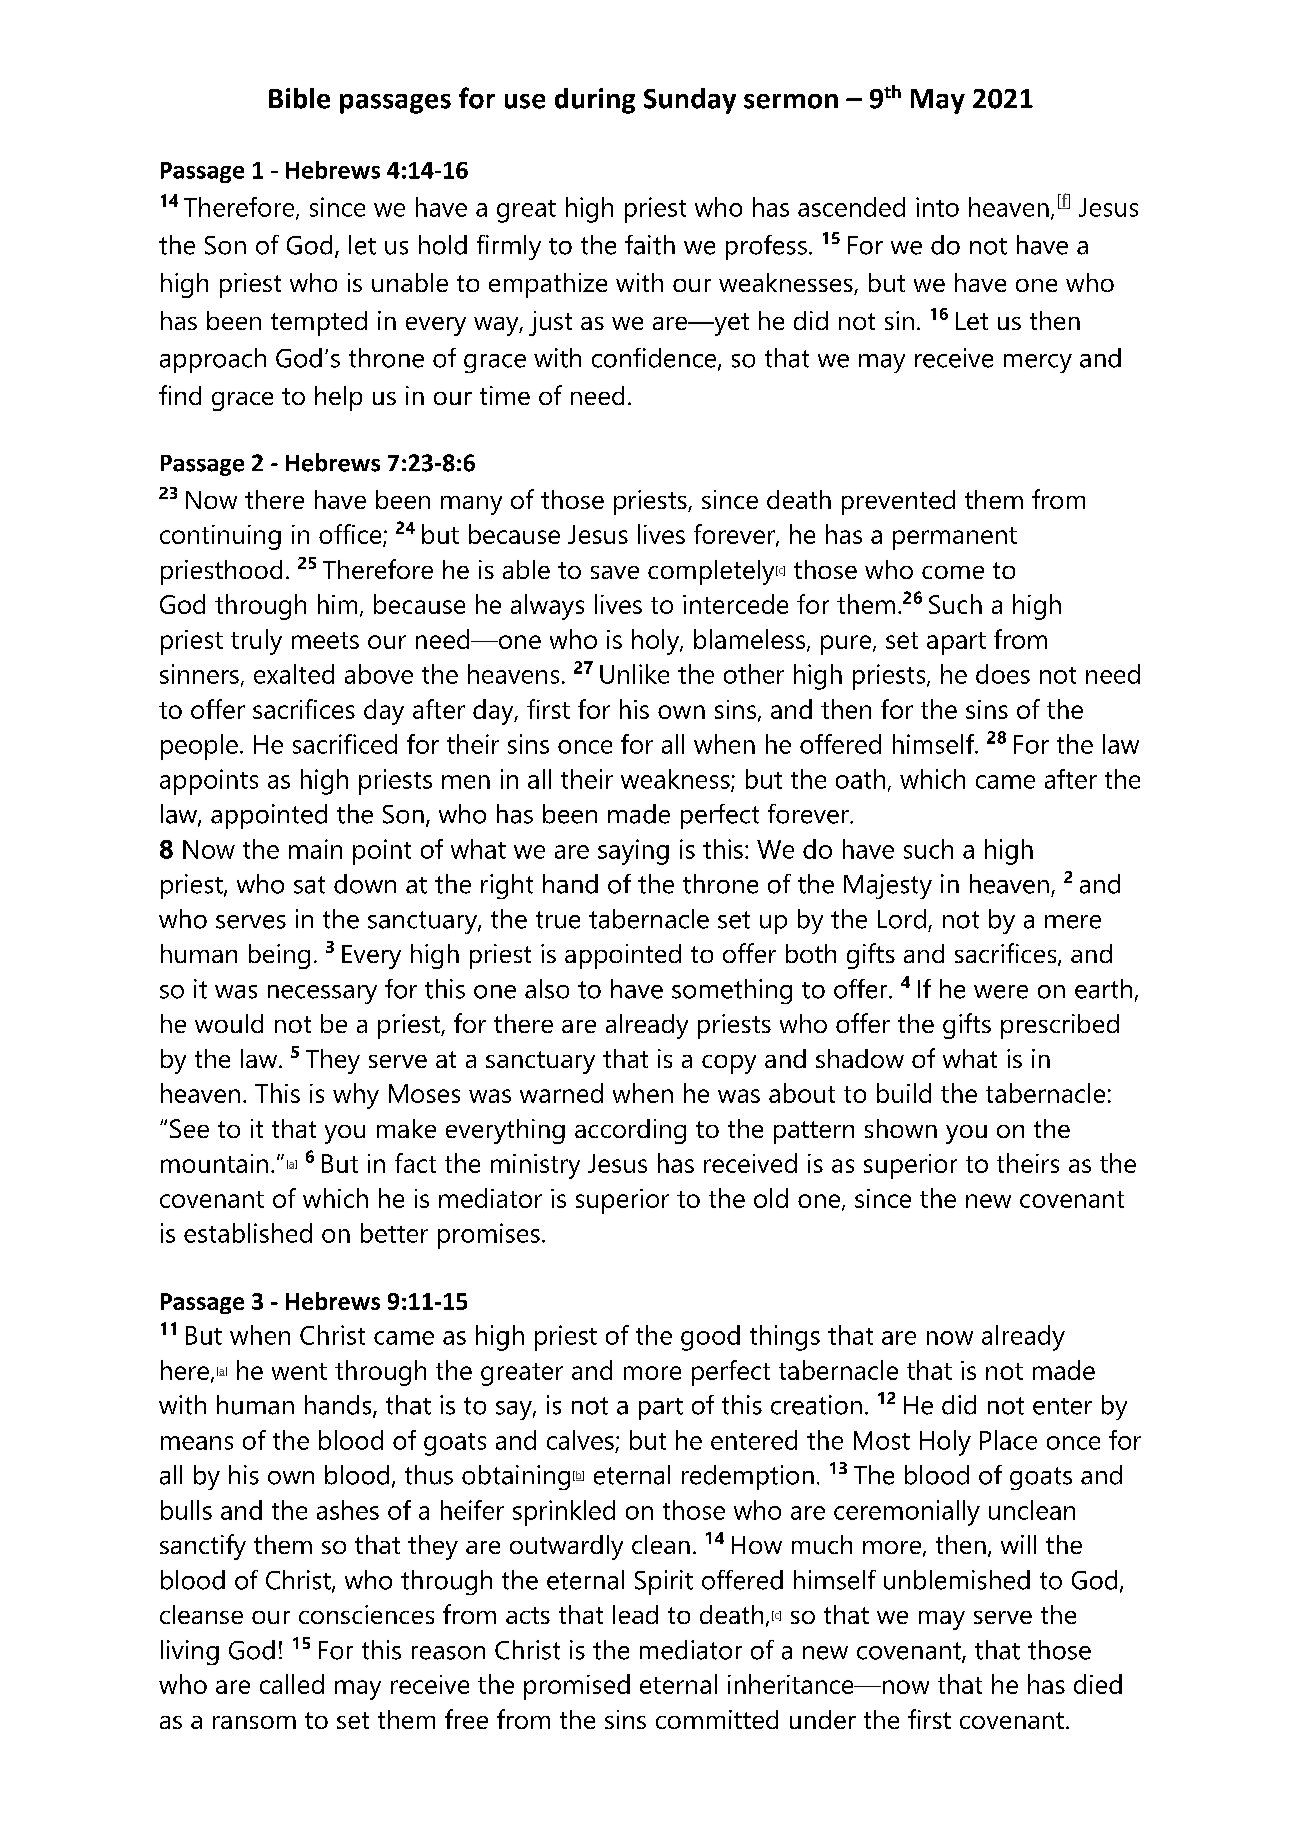 This screenshot has width=1303, height=1843. I want to click on during, so click(595, 101).
